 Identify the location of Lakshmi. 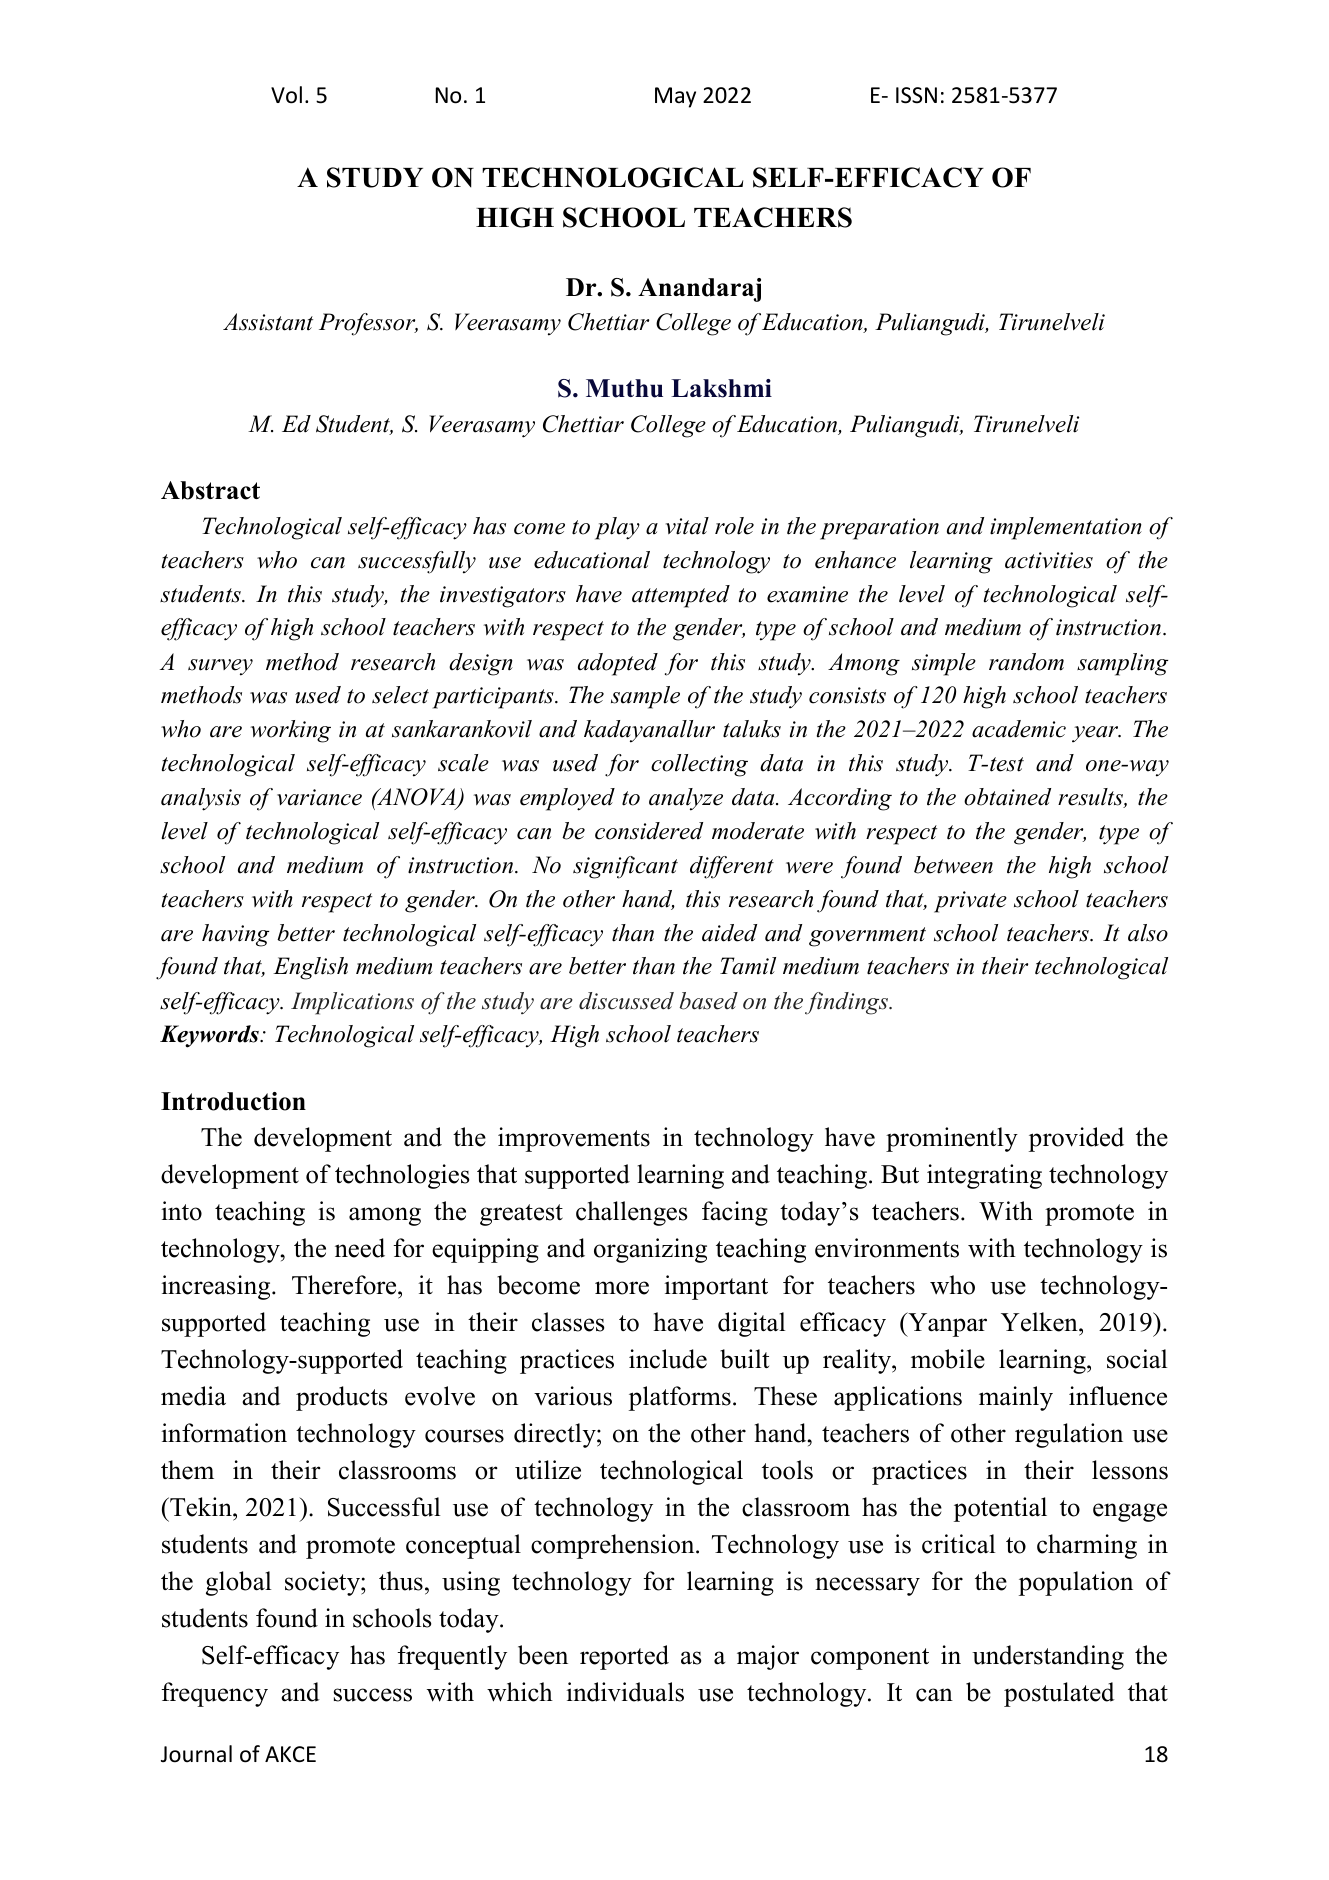
(721, 388).
